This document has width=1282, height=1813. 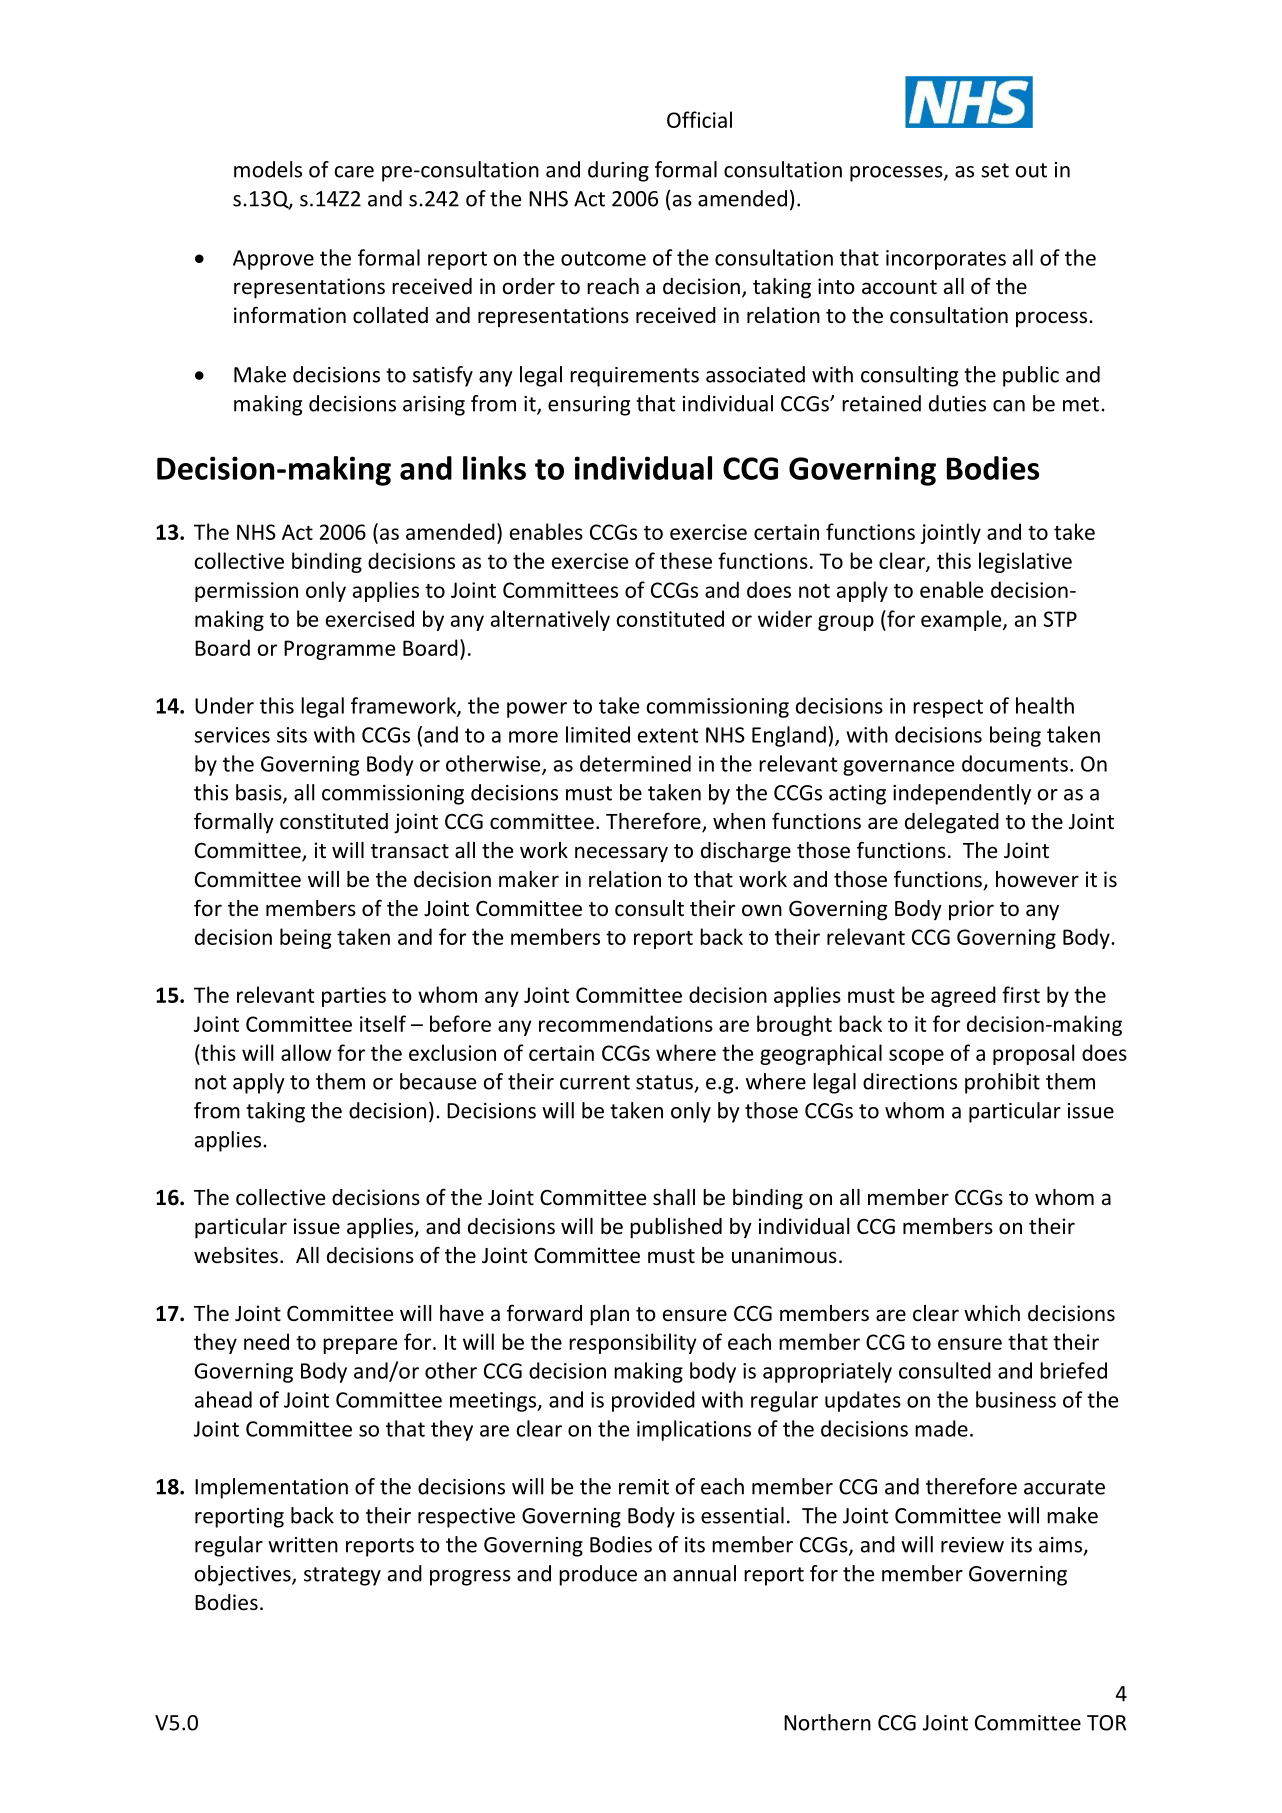 What do you see at coordinates (246, 592) in the document?
I see `permission` at bounding box center [246, 592].
